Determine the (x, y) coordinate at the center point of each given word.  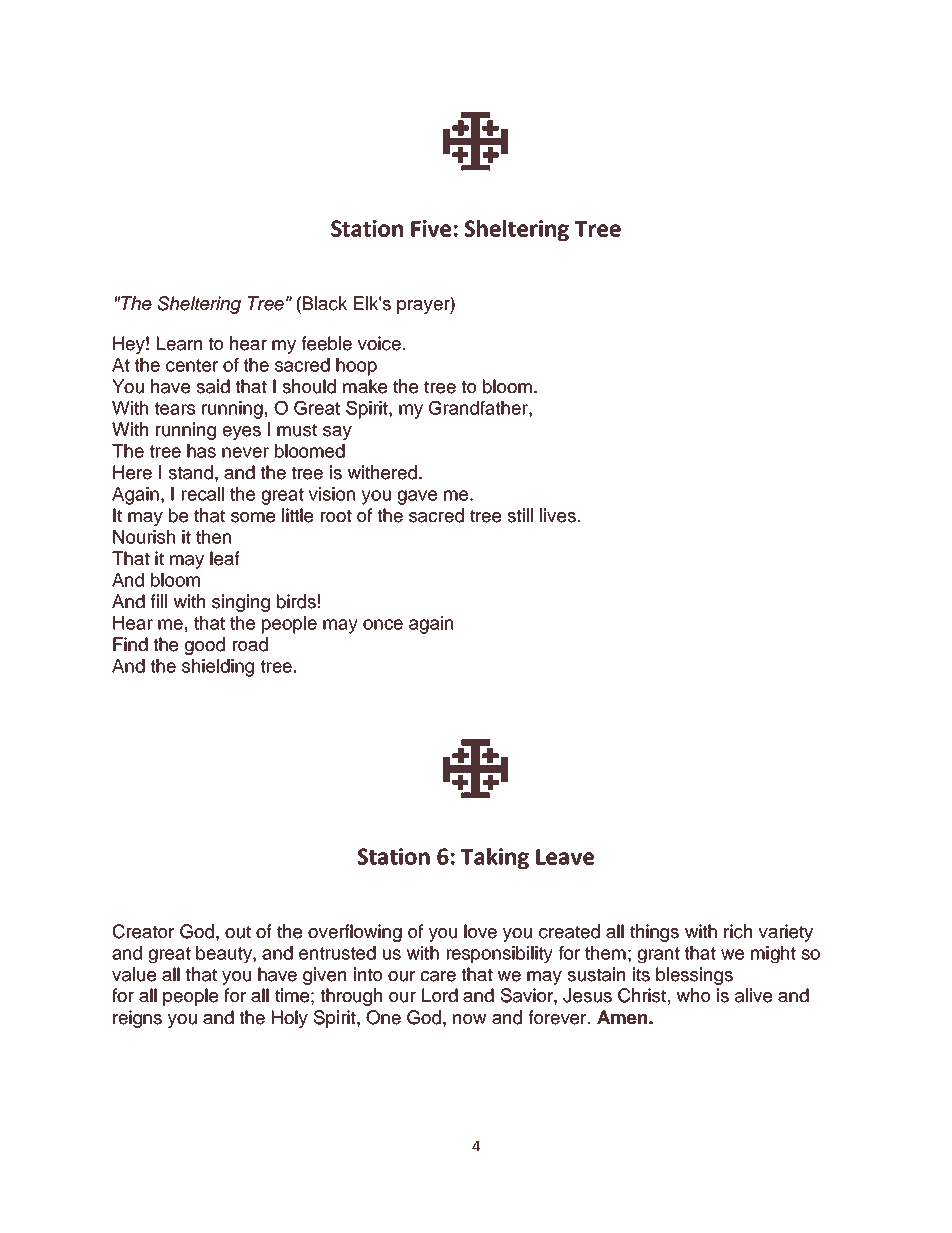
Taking (495, 858)
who (693, 995)
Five (431, 228)
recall (203, 494)
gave (417, 497)
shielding (218, 668)
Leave (565, 857)
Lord (440, 995)
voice (379, 343)
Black (325, 303)
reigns (137, 1019)
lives (558, 515)
